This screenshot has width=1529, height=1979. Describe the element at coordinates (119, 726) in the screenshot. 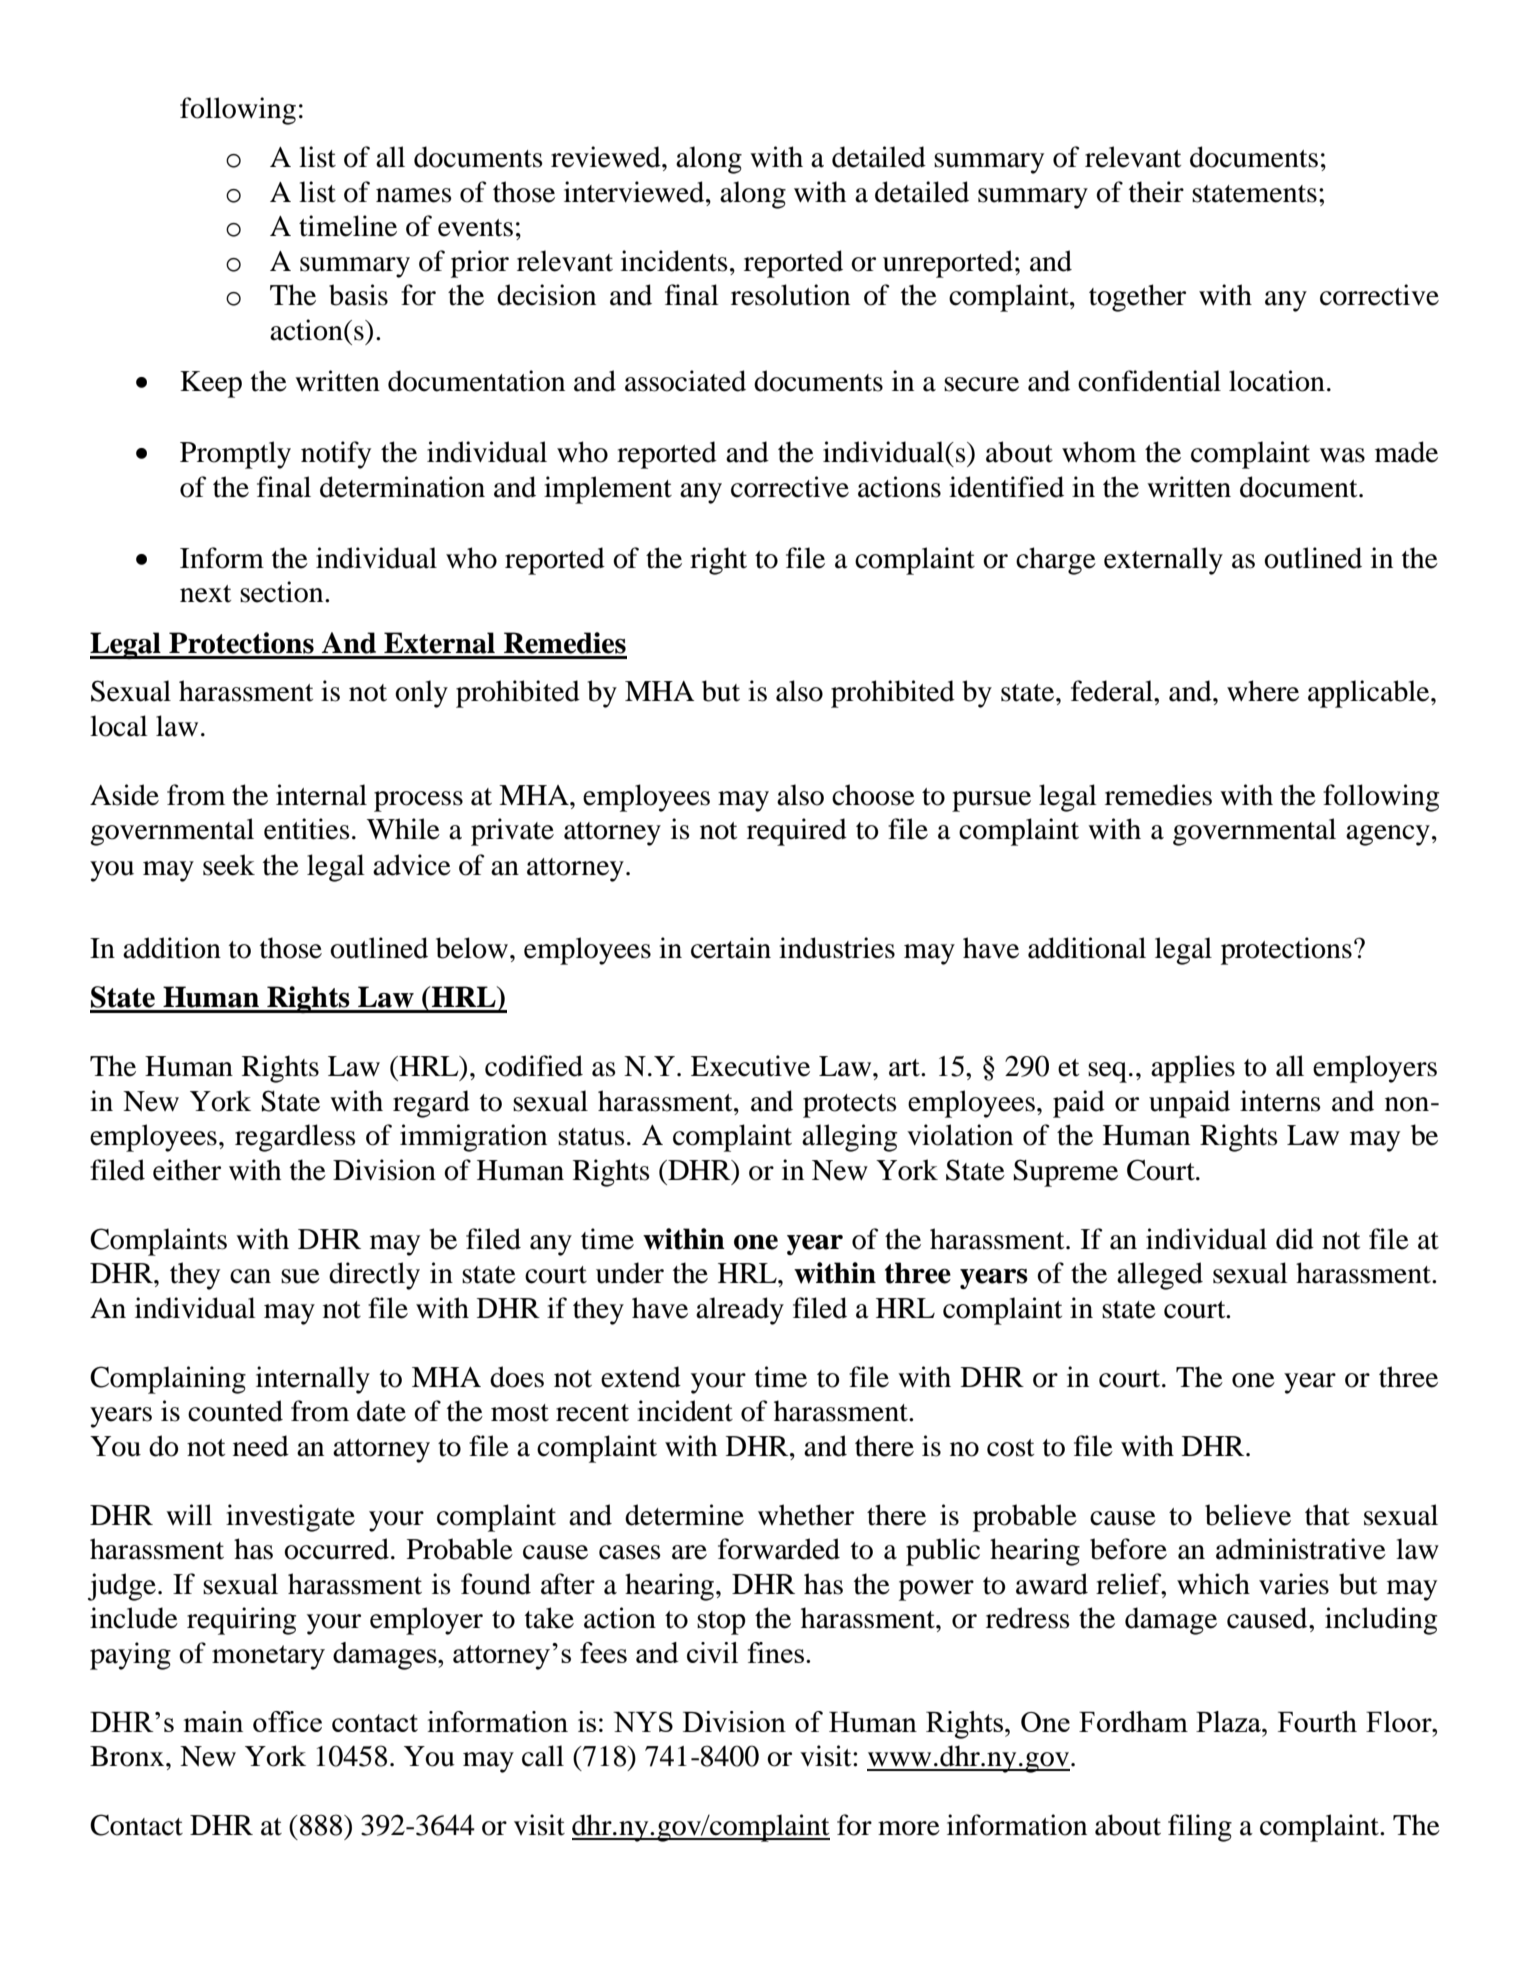

I see `local` at that location.
